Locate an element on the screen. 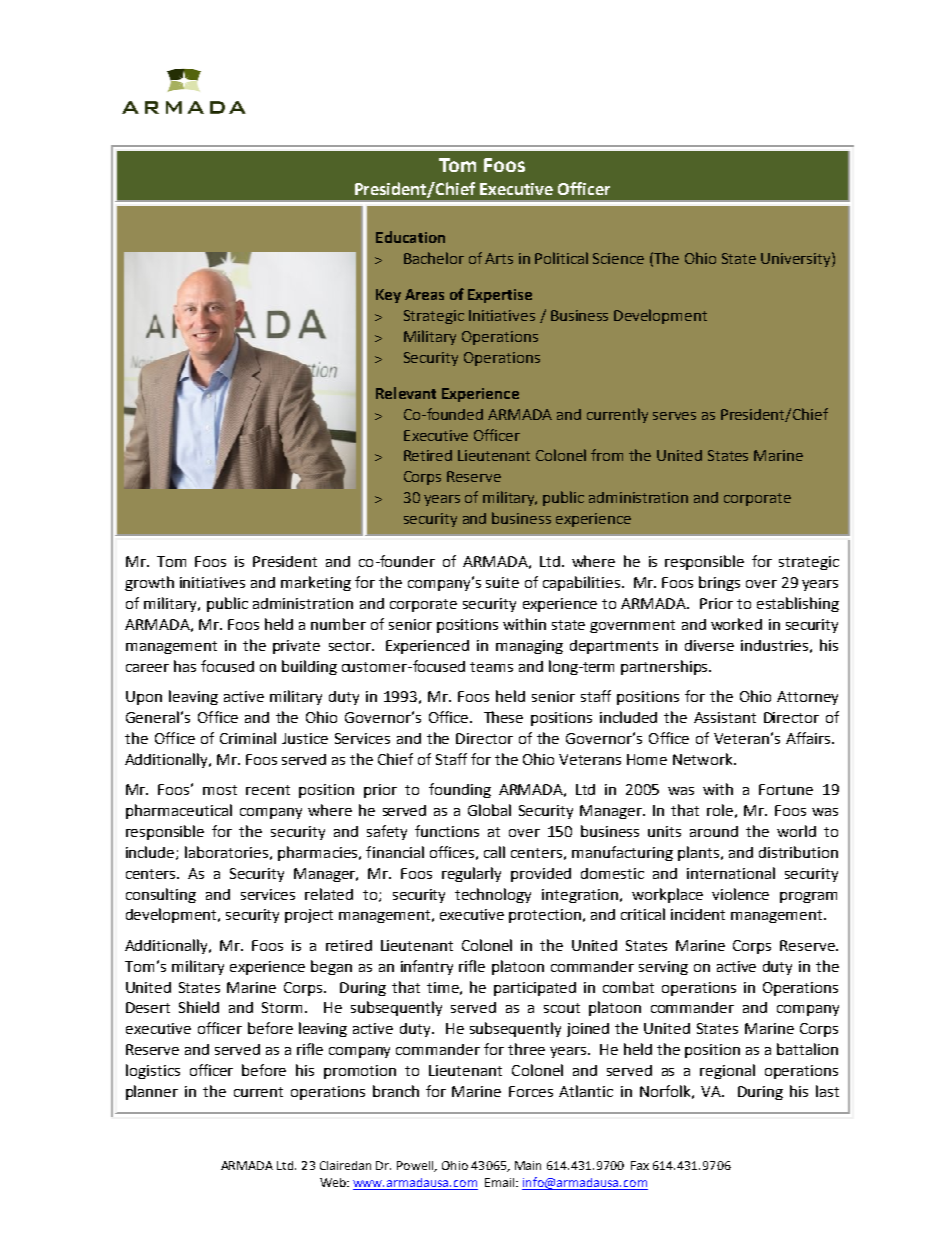 The image size is (952, 1233). growth is located at coordinates (149, 583).
